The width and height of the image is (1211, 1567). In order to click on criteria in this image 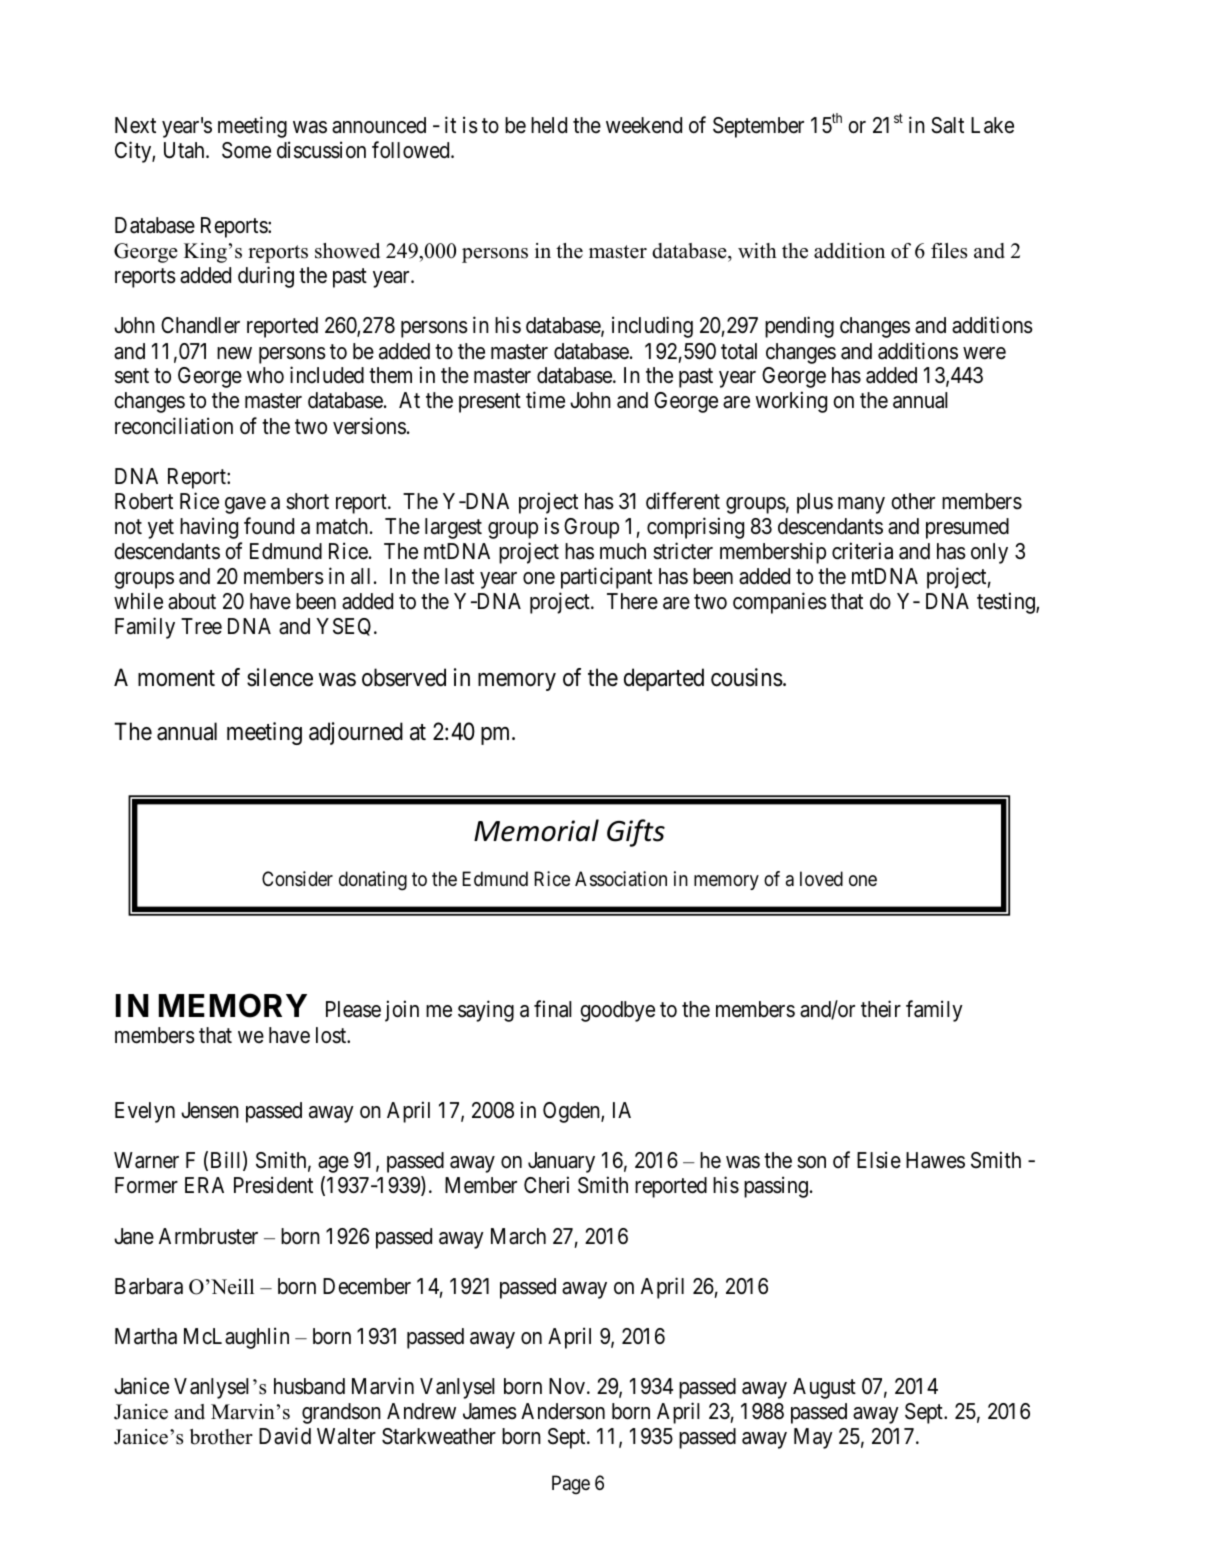, I will do `click(862, 551)`.
